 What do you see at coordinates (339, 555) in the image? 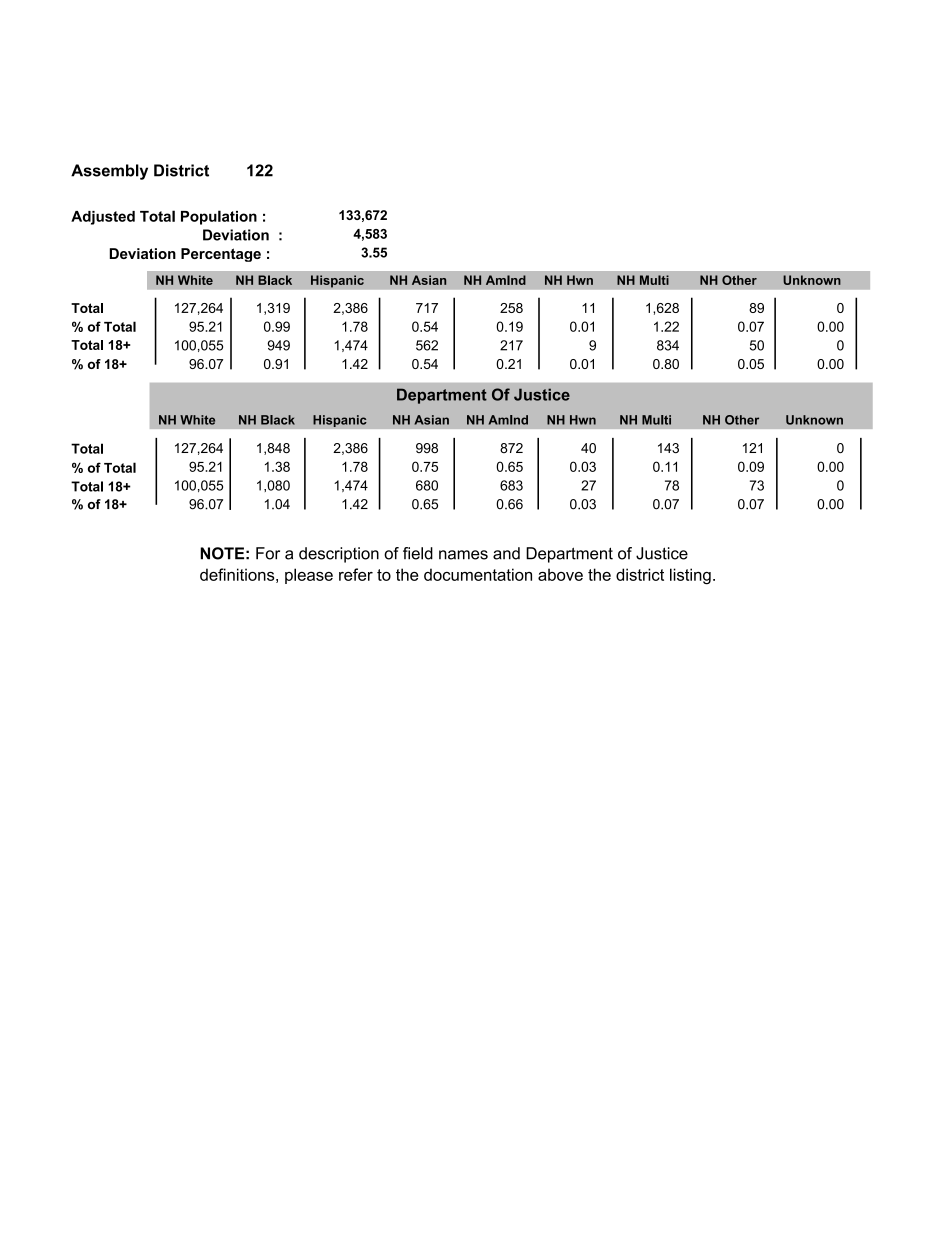
I see `description` at bounding box center [339, 555].
